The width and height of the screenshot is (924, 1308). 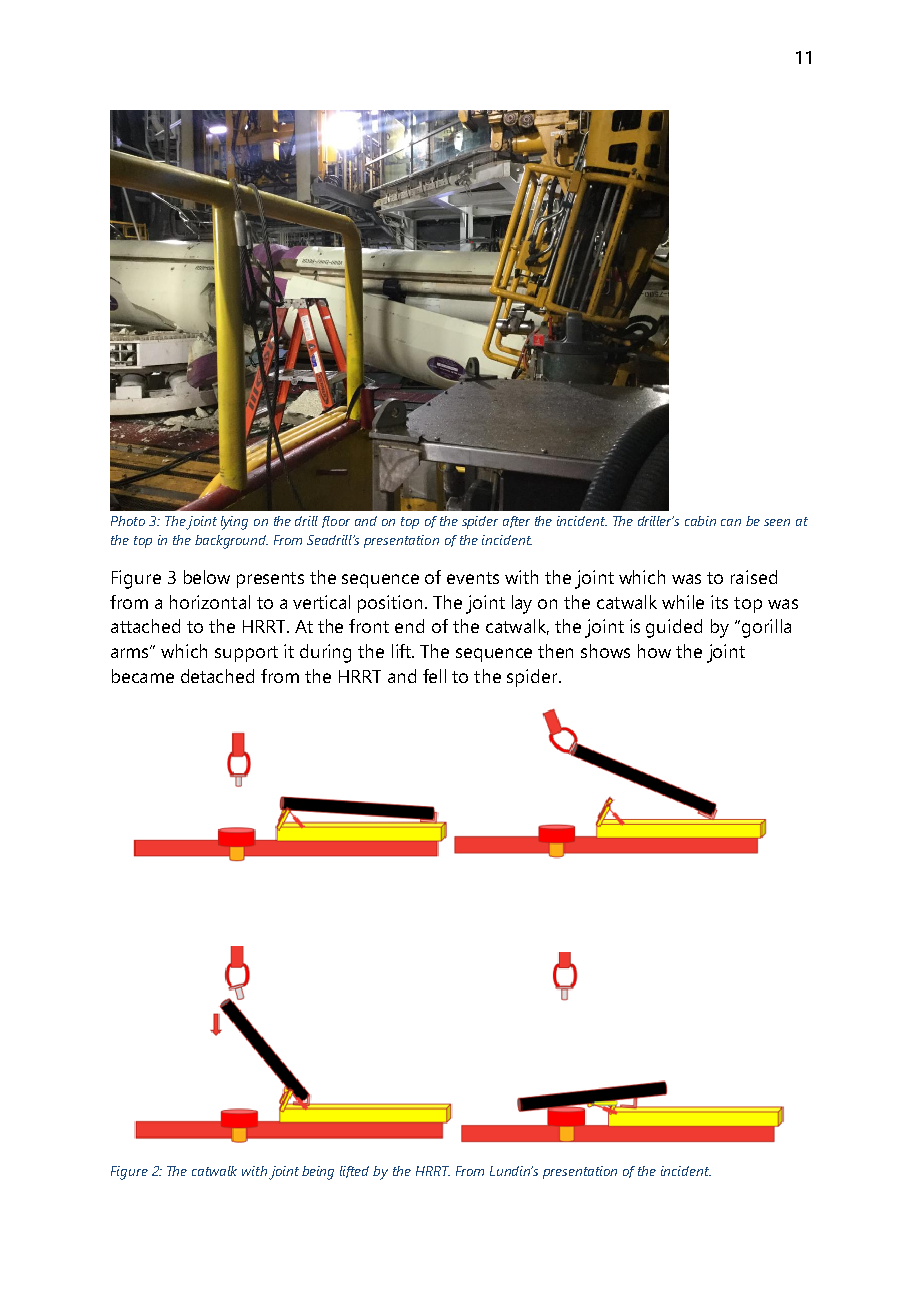 What do you see at coordinates (731, 522) in the screenshot?
I see `can` at bounding box center [731, 522].
